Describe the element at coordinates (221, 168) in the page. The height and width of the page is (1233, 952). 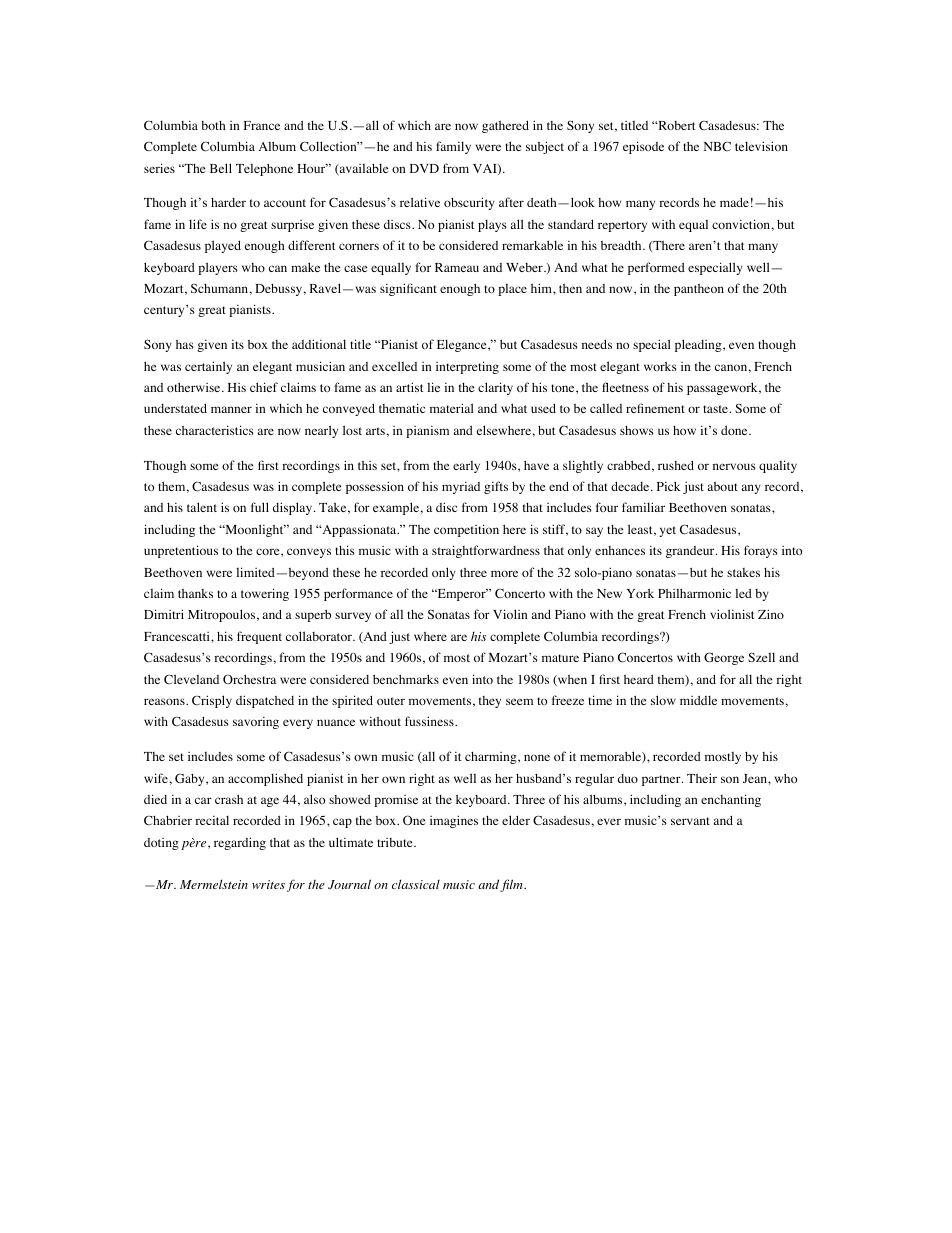
I see `Bell` at that location.
